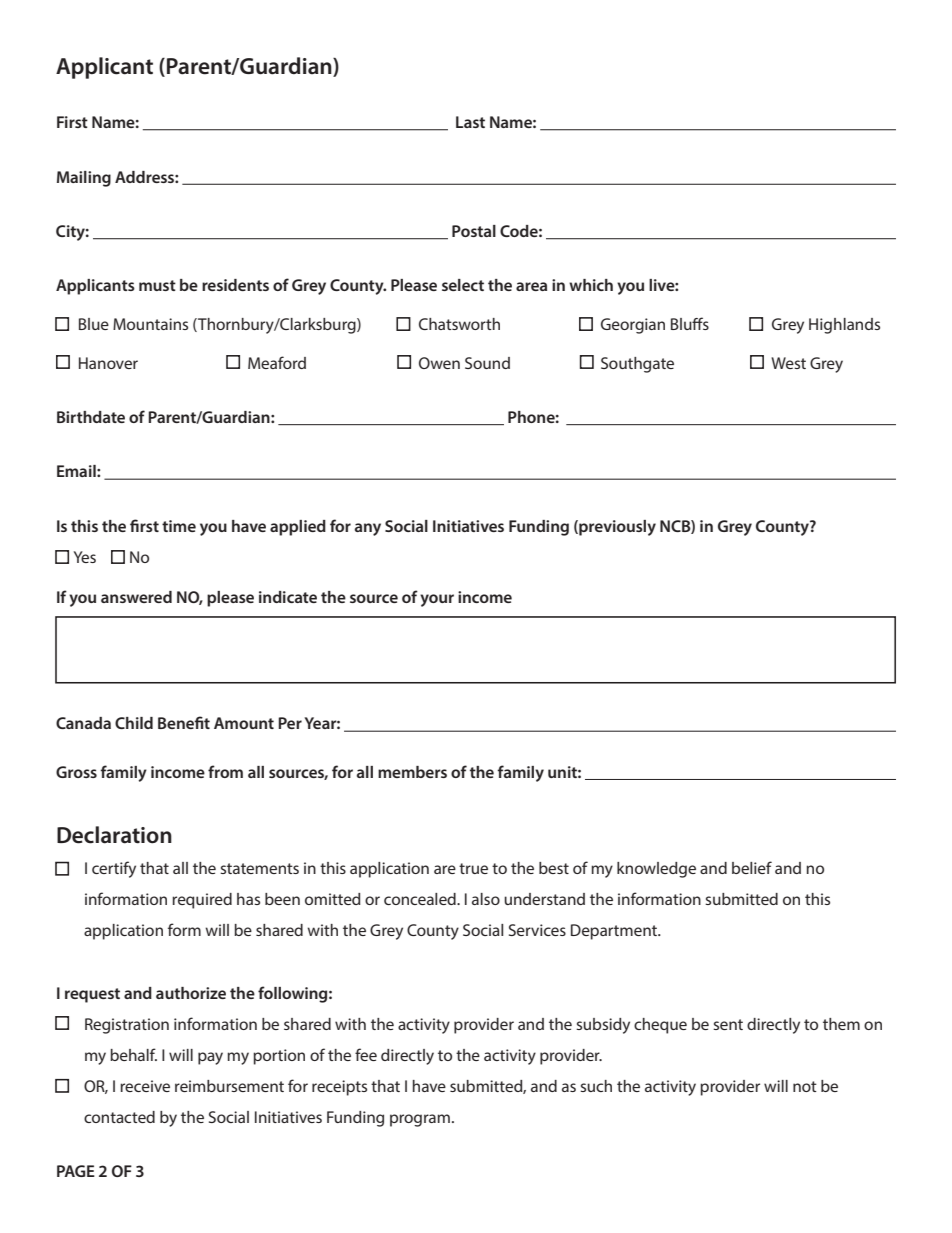 The image size is (952, 1233). Describe the element at coordinates (470, 122) in the screenshot. I see `Last` at that location.
